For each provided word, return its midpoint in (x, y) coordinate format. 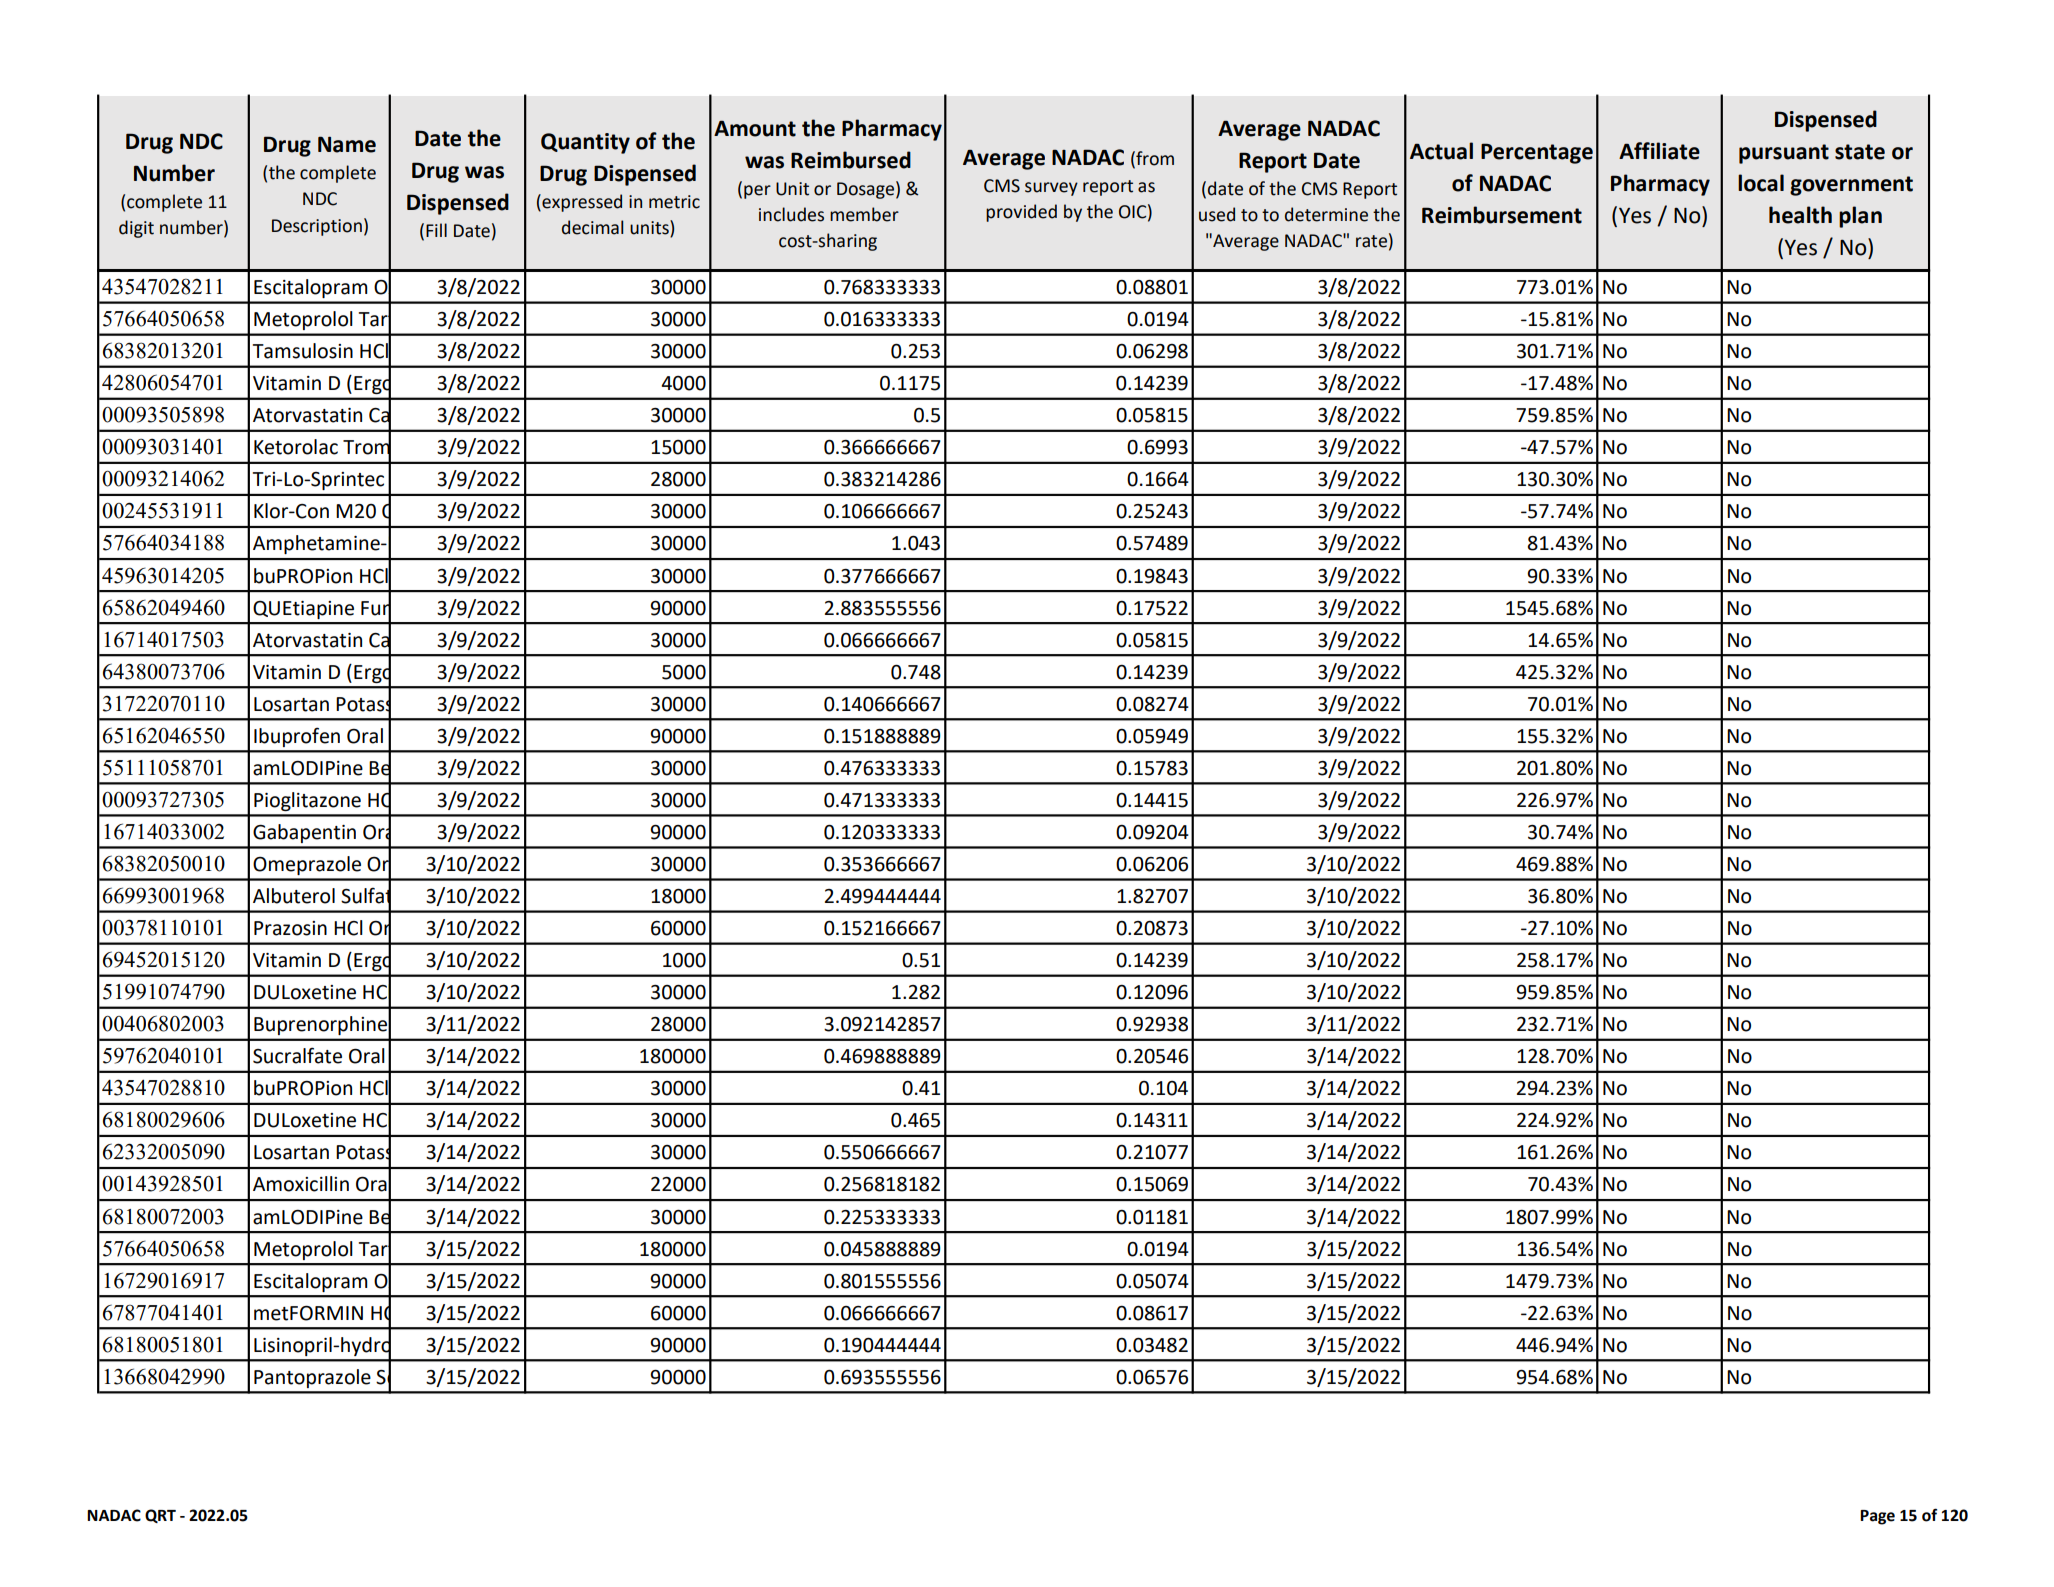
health (1800, 215)
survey (1051, 189)
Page (1877, 1517)
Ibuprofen (297, 737)
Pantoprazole (312, 1378)
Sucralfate (297, 1055)
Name (347, 144)
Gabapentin (304, 833)
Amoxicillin (301, 1184)
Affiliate (1659, 151)
